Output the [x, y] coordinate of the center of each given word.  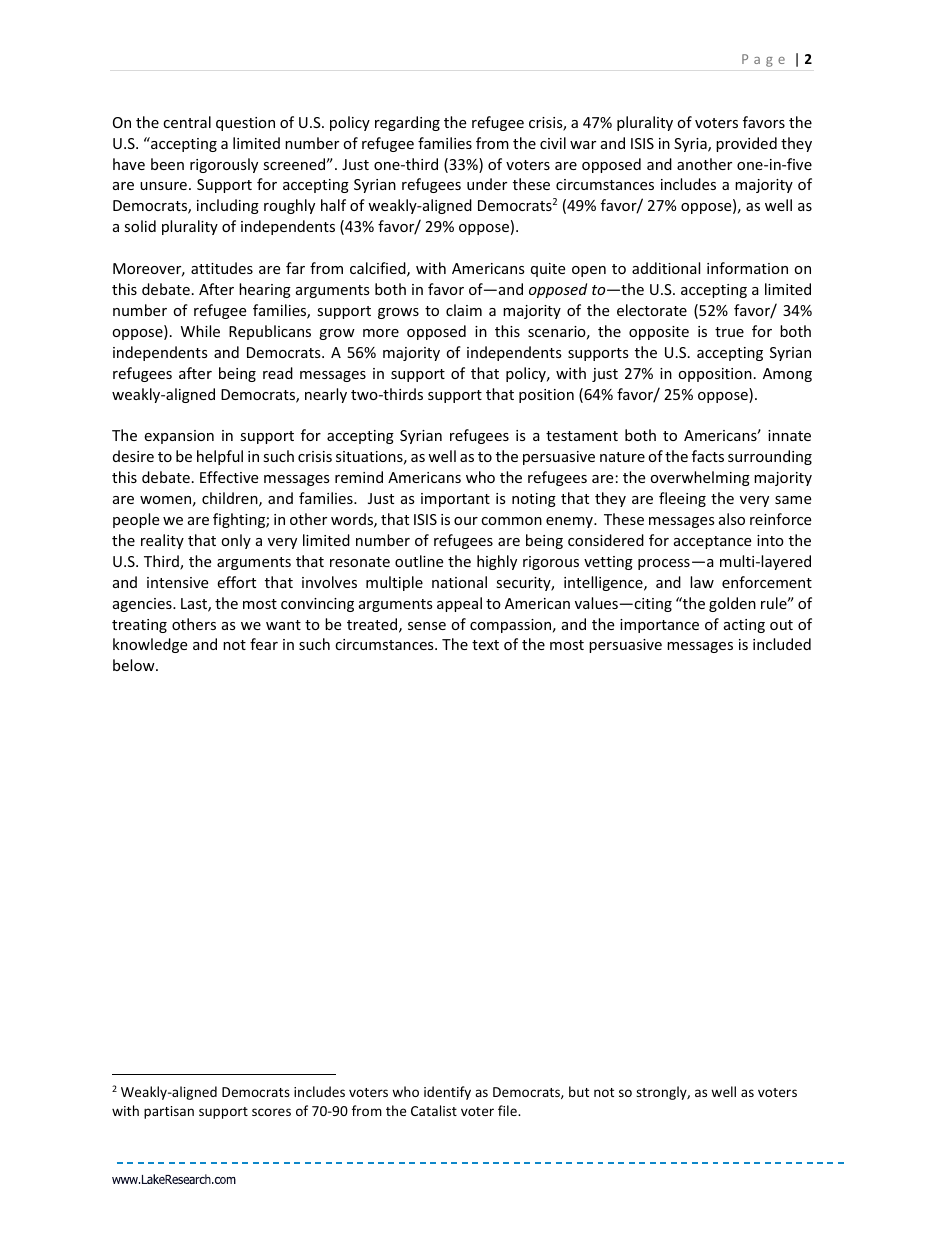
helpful [220, 457]
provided [746, 144]
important [455, 500]
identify [447, 1093]
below [135, 665]
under [487, 184]
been [167, 164]
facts [708, 456]
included [782, 644]
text [485, 645]
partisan [169, 1112]
